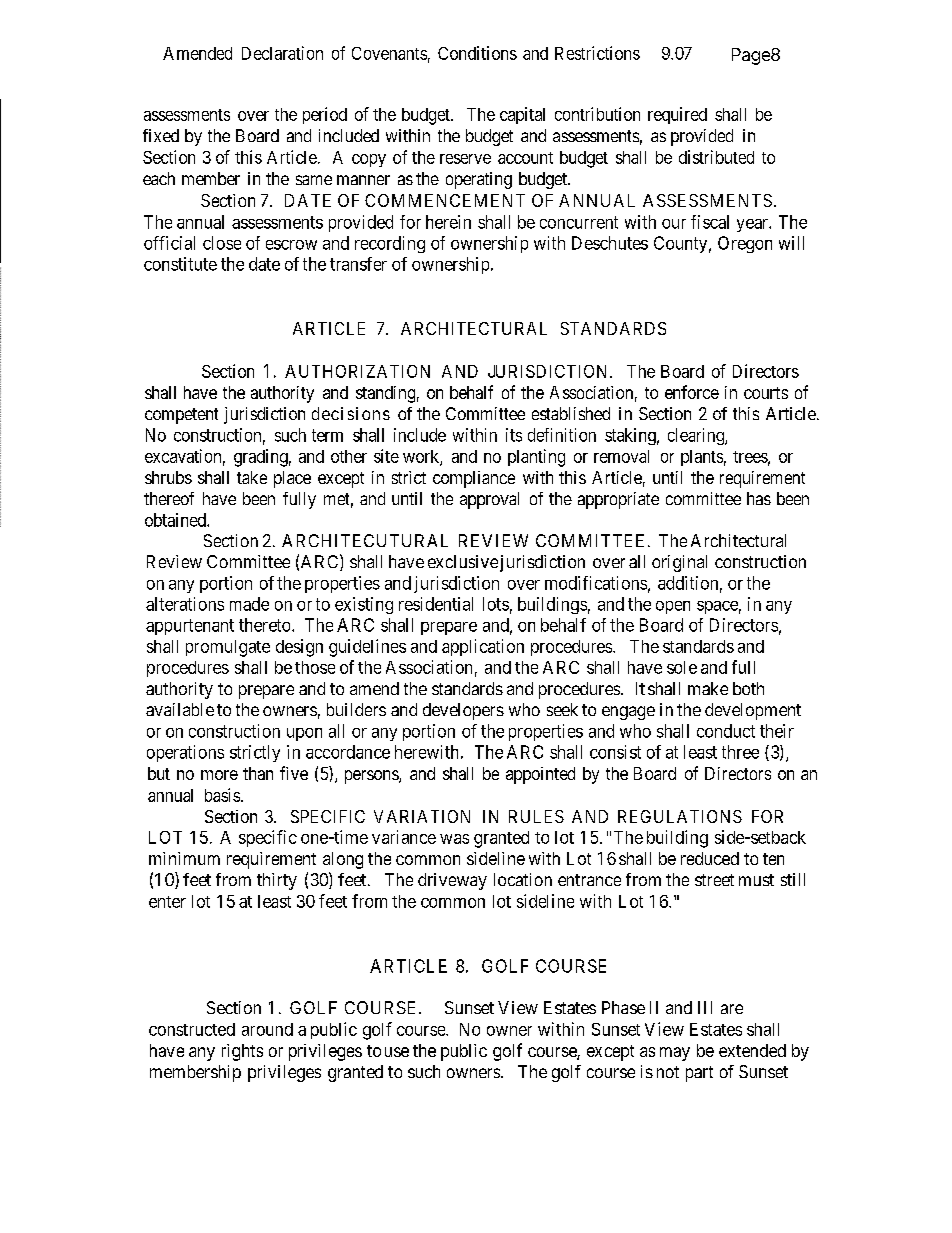 The height and width of the image is (1233, 952). Describe the element at coordinates (745, 244) in the image. I see `Oregon` at that location.
